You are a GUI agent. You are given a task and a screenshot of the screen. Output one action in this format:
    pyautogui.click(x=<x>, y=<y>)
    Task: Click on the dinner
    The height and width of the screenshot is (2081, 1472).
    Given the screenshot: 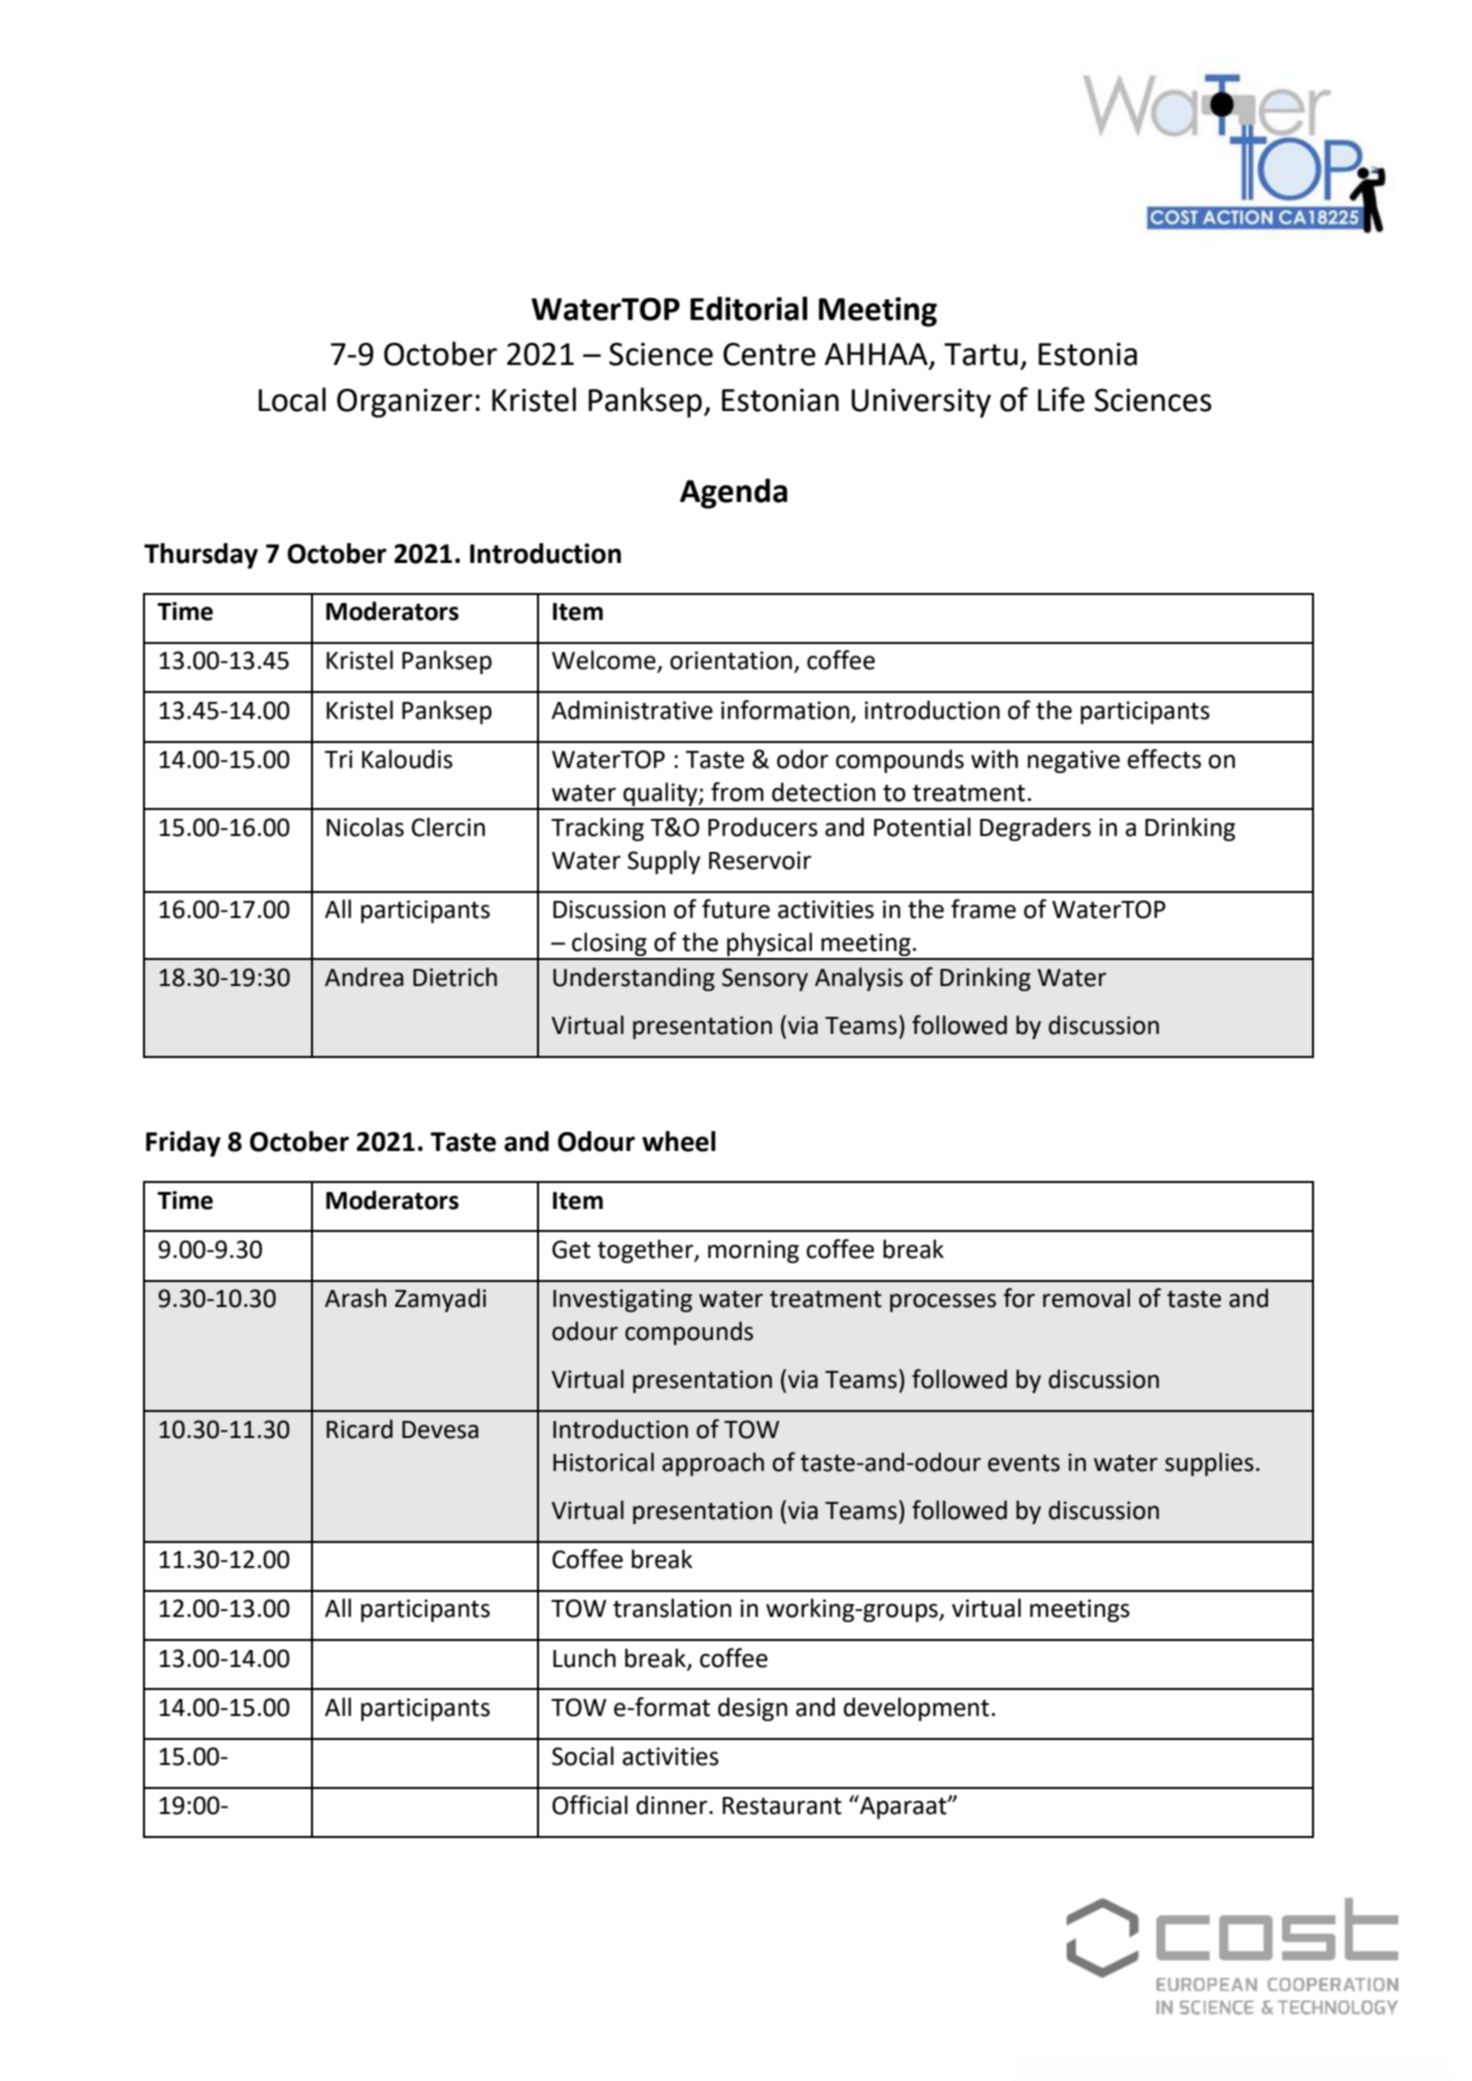 What is the action you would take?
    pyautogui.click(x=673, y=1805)
